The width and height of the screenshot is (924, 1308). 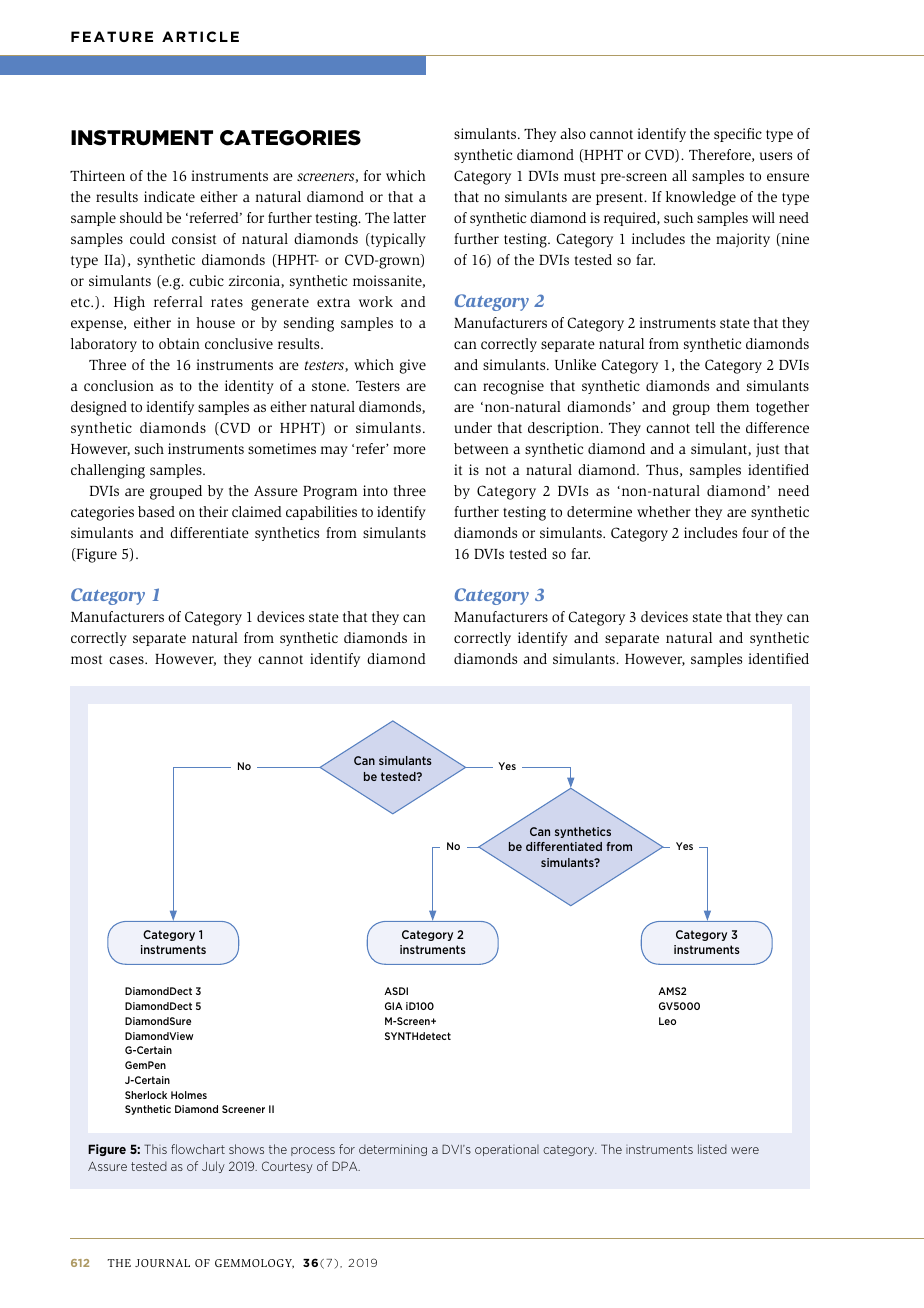 I want to click on specific, so click(x=738, y=135).
